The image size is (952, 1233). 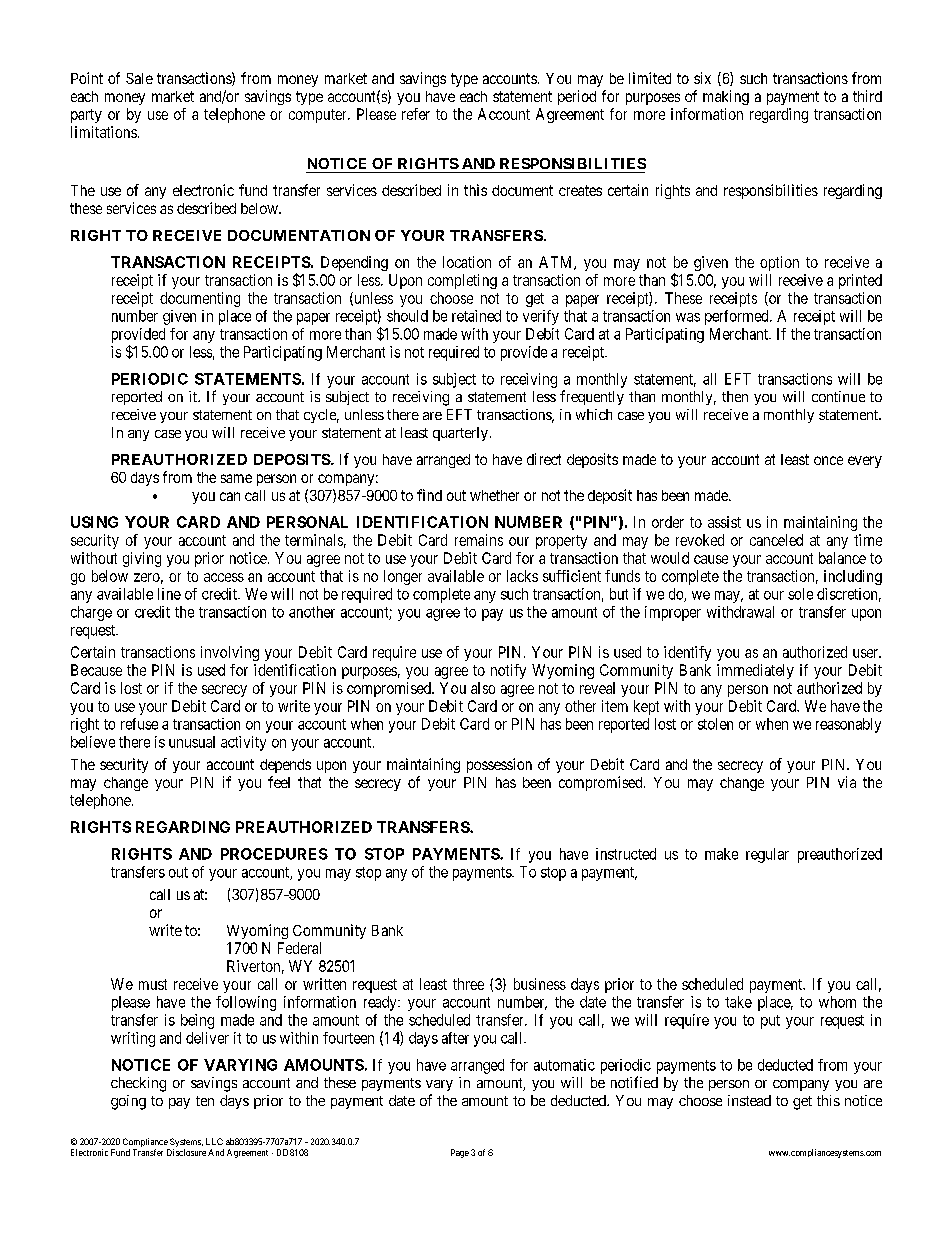 What do you see at coordinates (139, 78) in the document?
I see `Sale` at bounding box center [139, 78].
